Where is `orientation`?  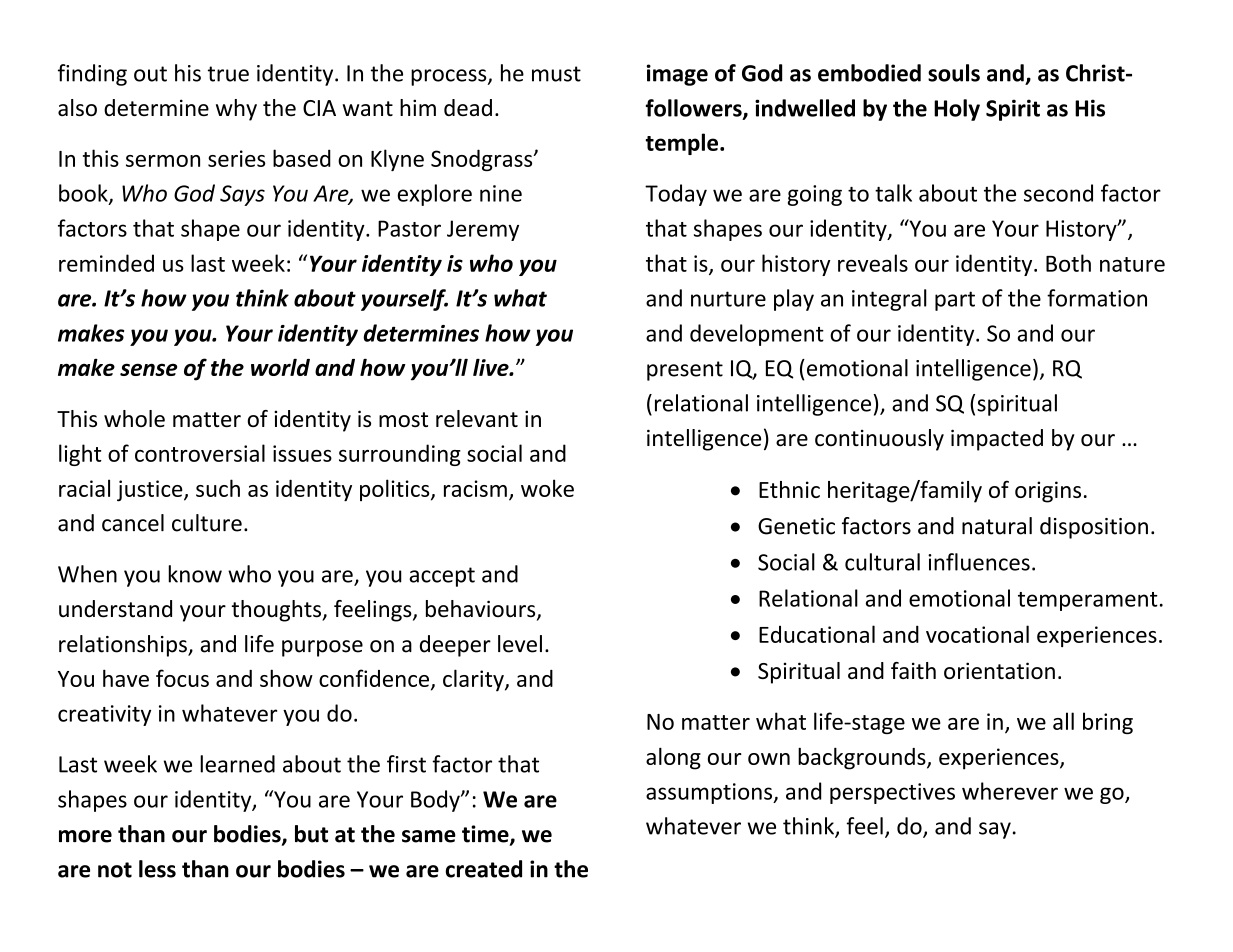
orientation is located at coordinates (999, 670).
